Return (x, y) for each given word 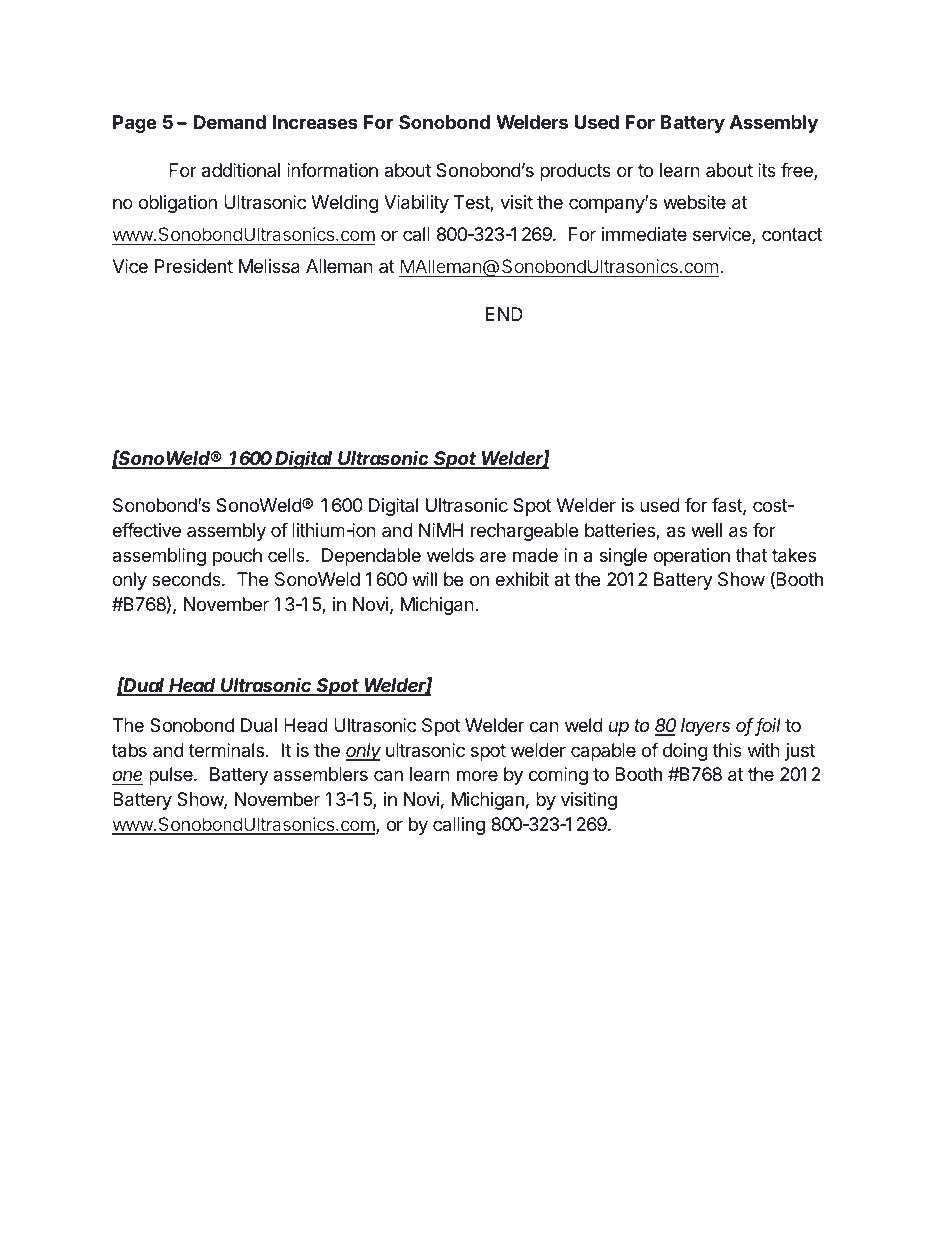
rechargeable (524, 532)
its (767, 170)
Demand (230, 122)
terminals (226, 750)
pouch (237, 557)
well (706, 530)
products (575, 172)
